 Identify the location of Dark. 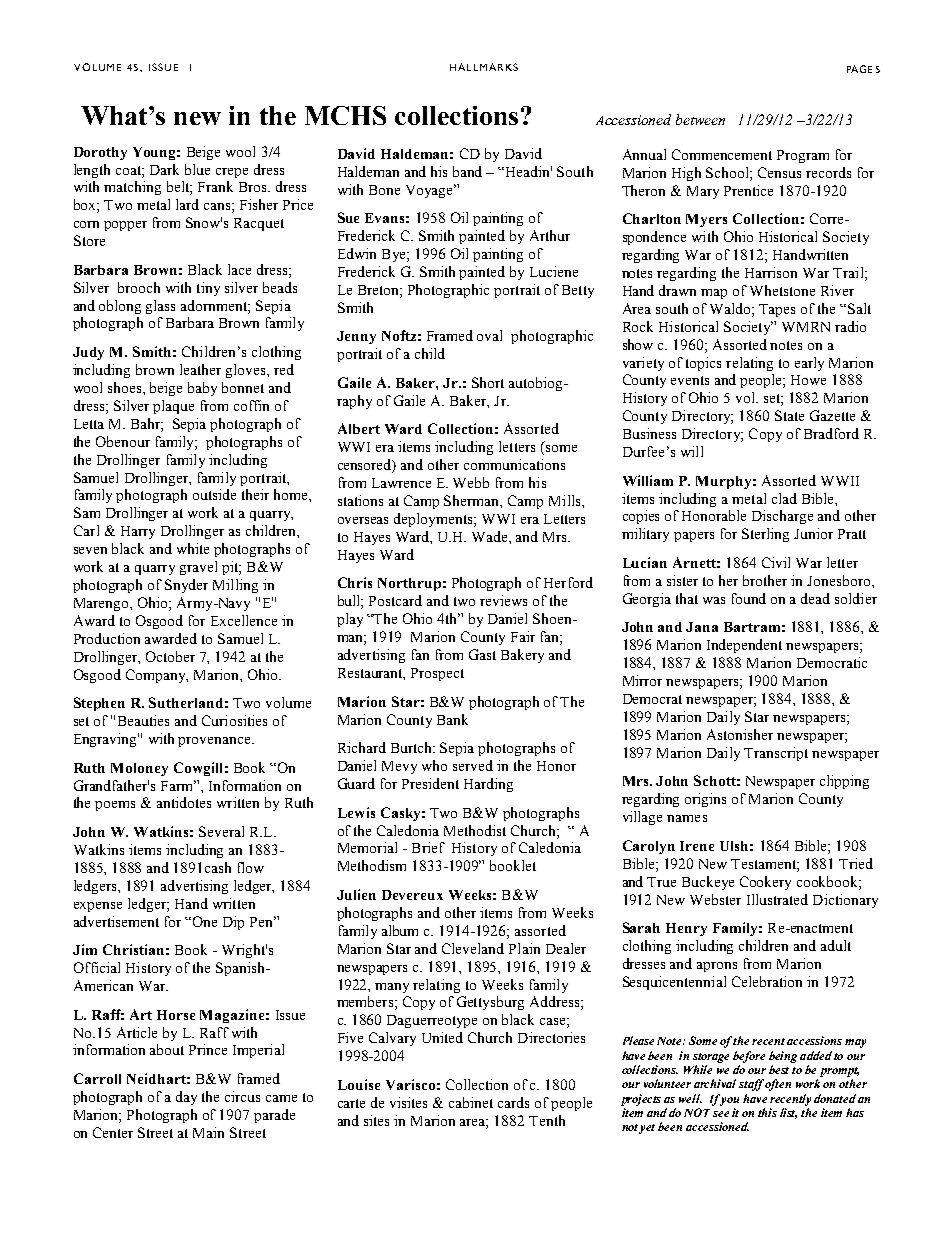
(164, 169).
